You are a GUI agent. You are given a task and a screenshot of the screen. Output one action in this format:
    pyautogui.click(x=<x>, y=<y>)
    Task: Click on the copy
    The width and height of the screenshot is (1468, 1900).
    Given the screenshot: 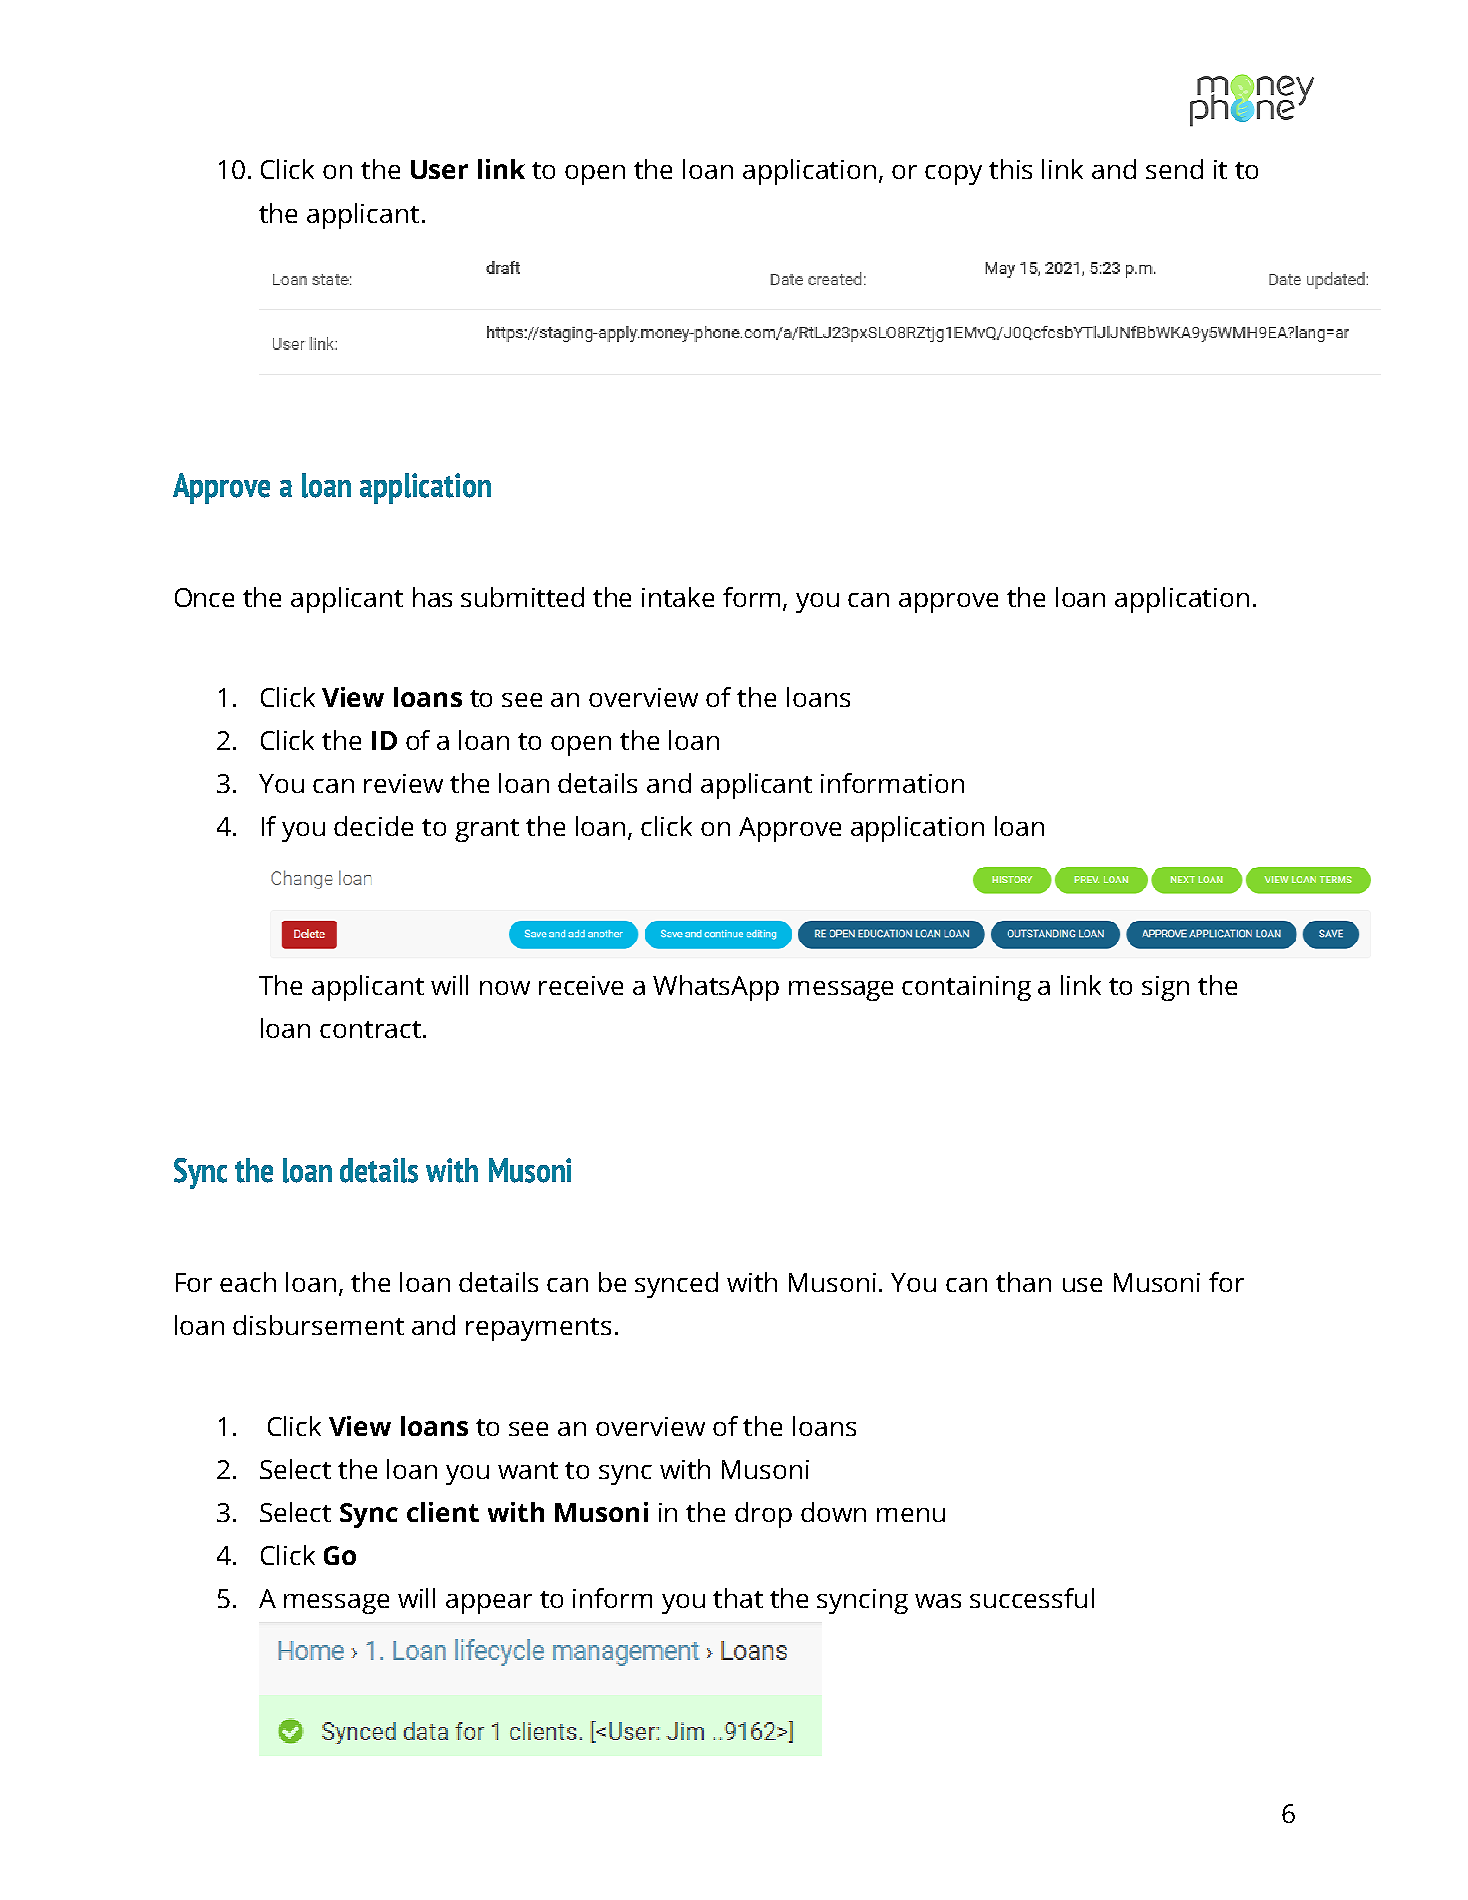 What is the action you would take?
    pyautogui.click(x=953, y=175)
